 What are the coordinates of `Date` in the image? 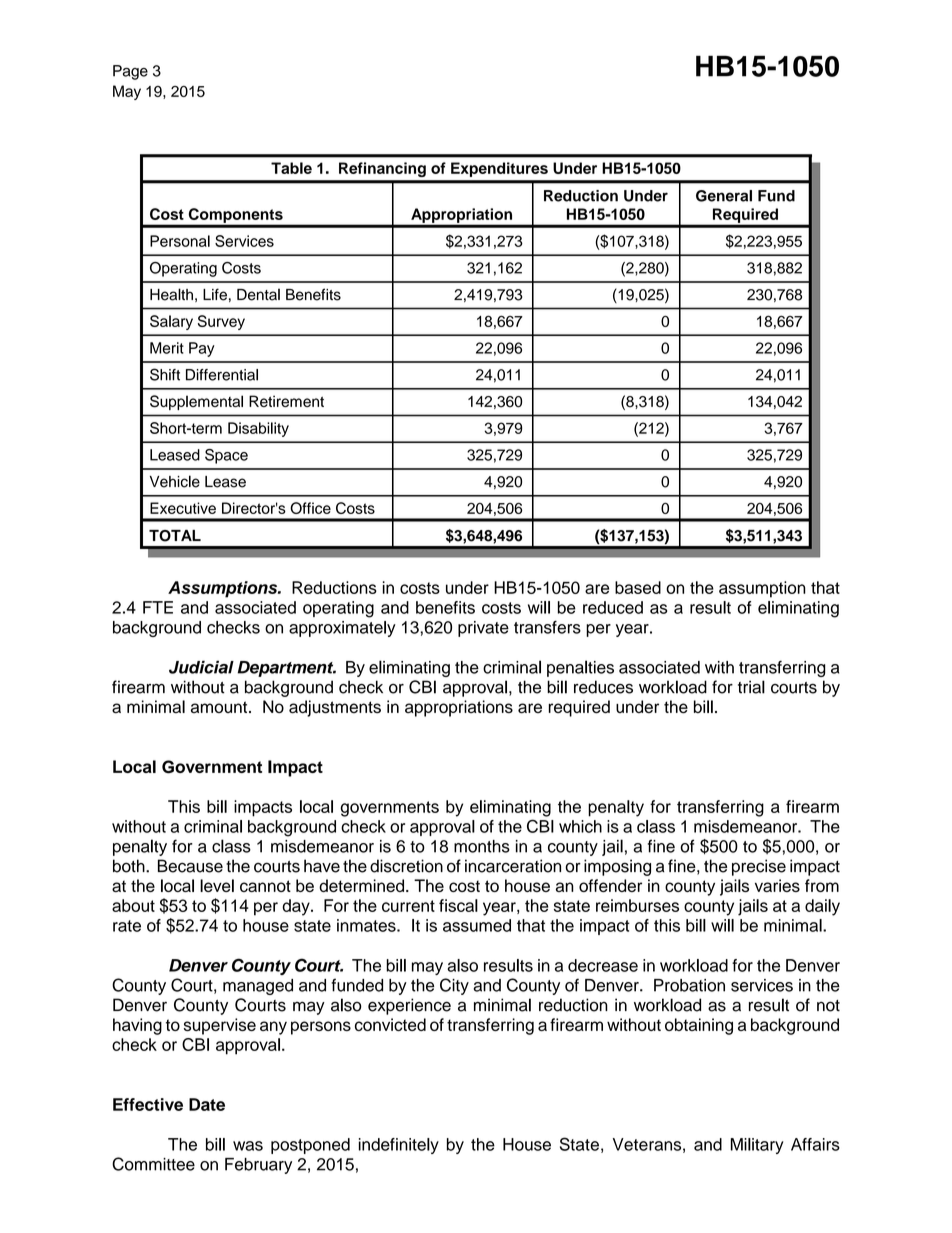 It's located at (207, 1104).
